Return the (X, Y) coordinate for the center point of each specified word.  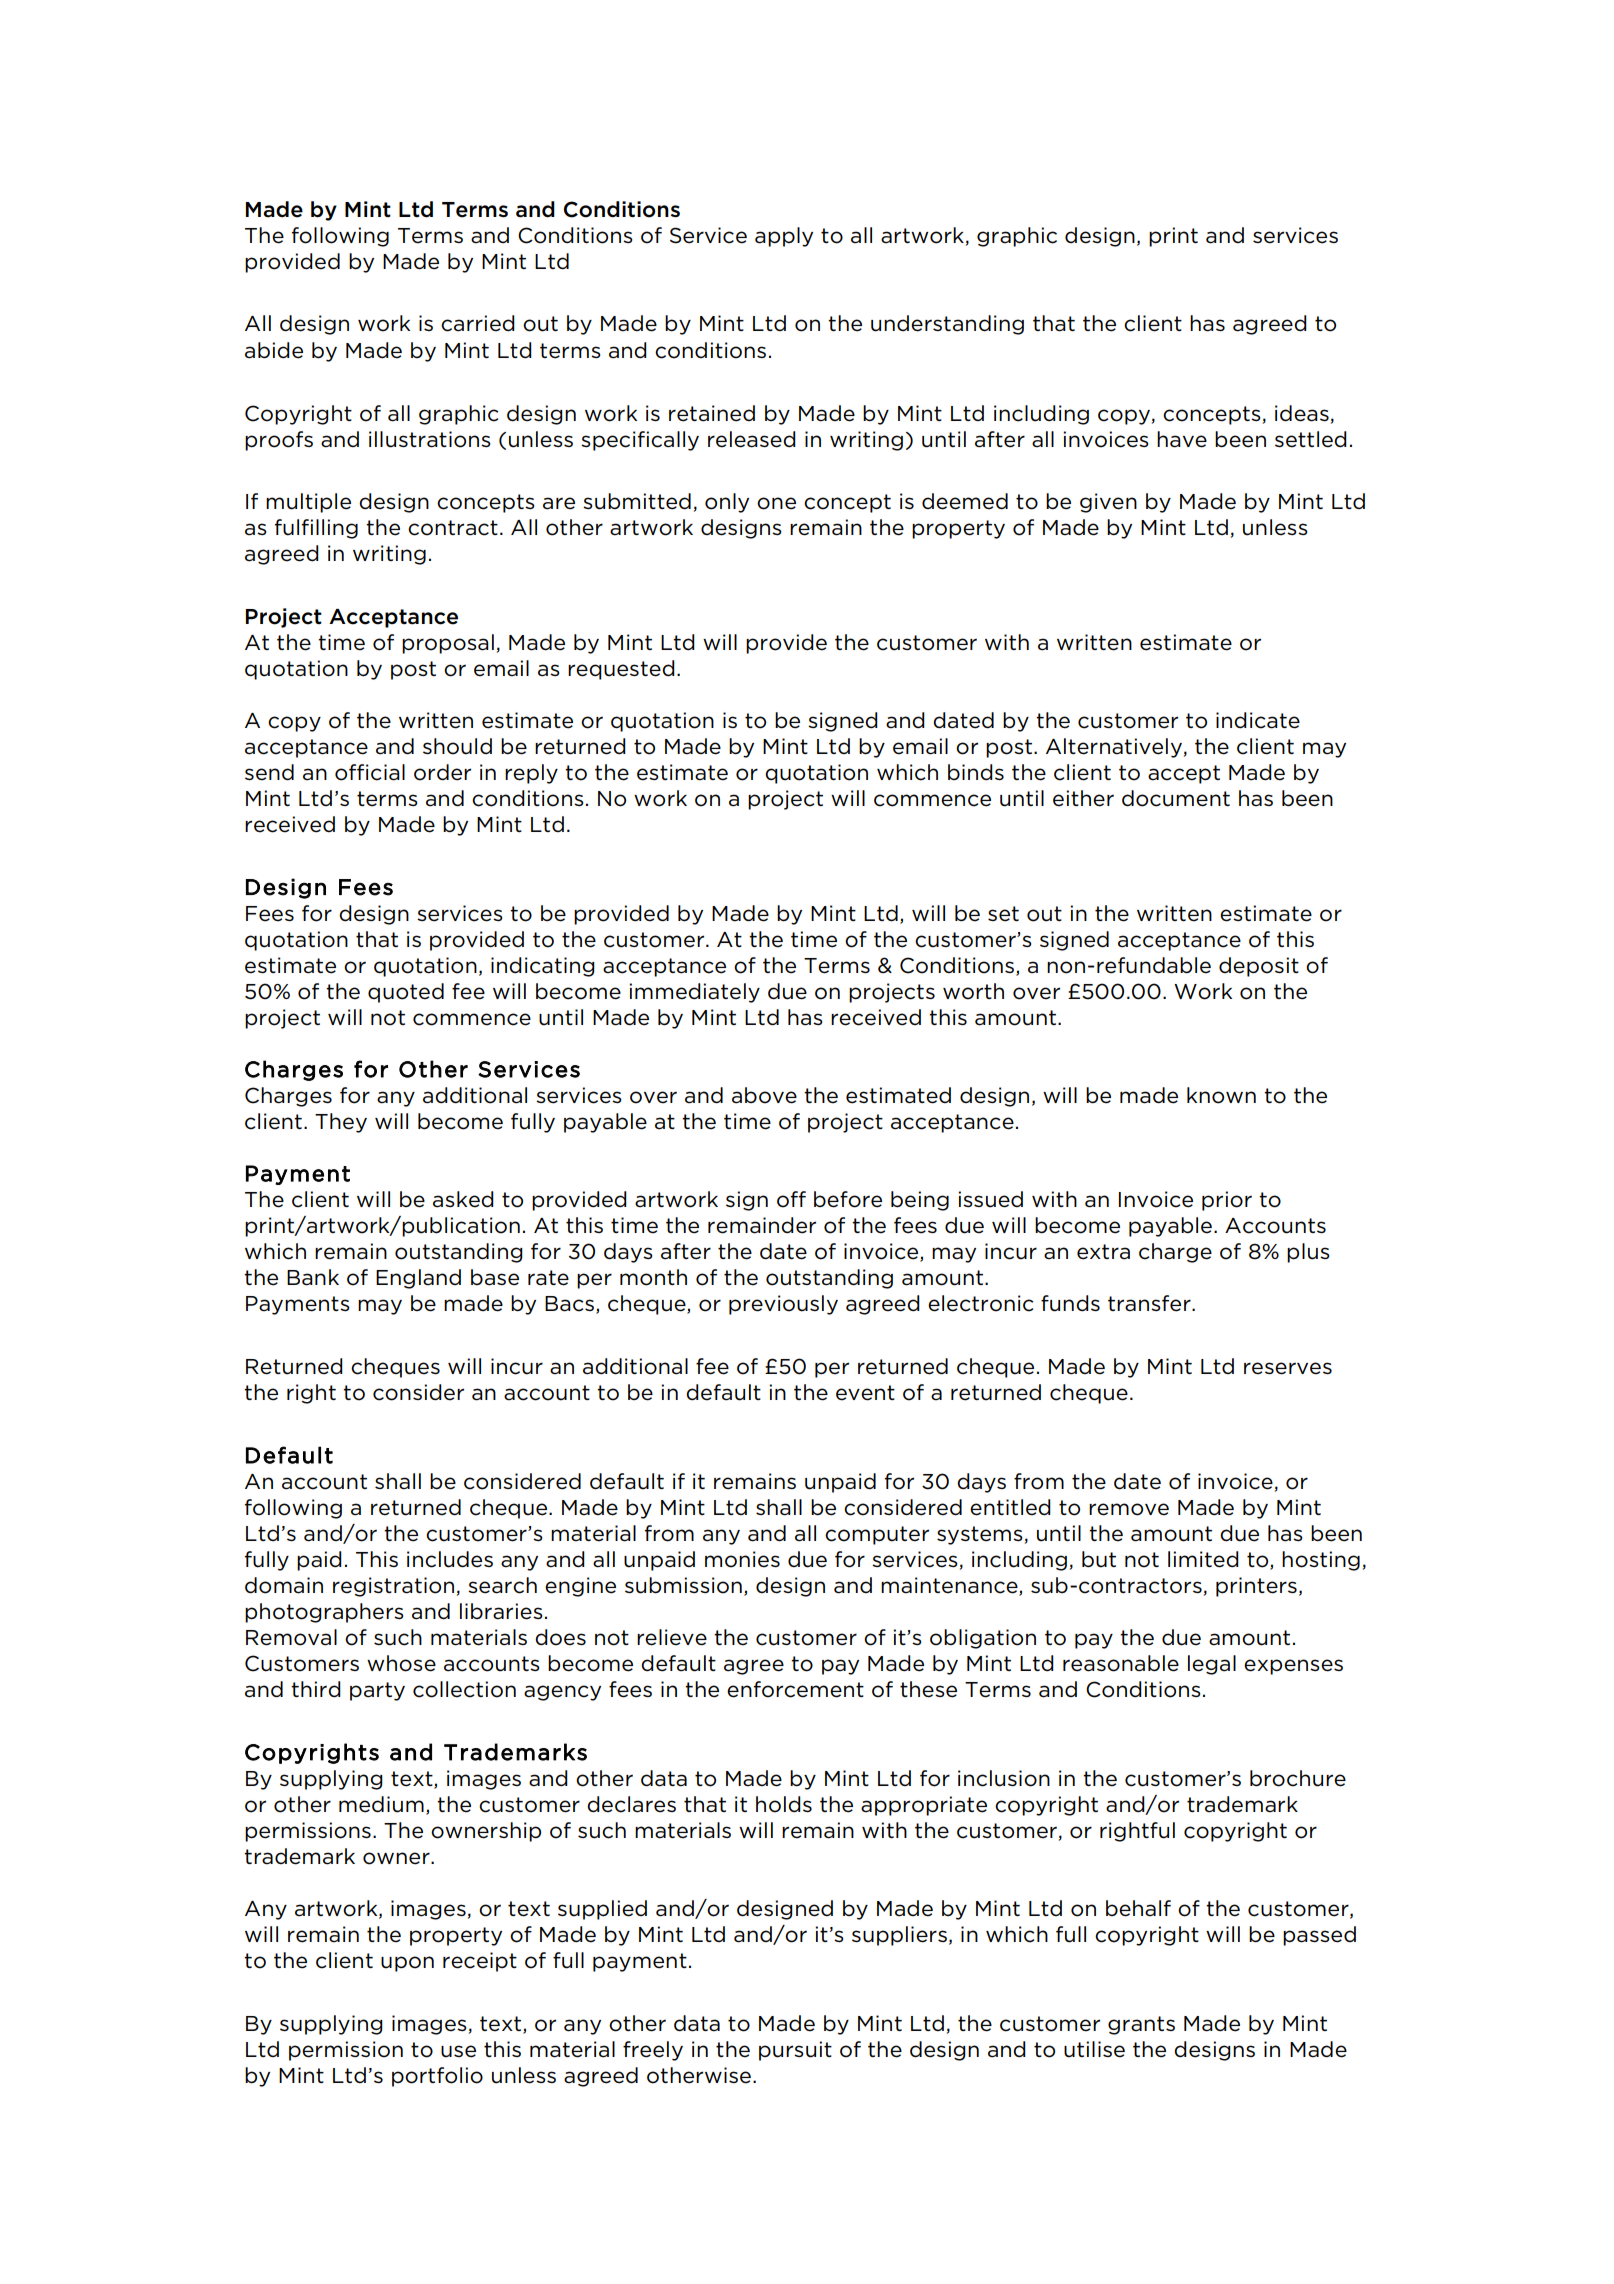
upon (407, 1964)
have (1182, 439)
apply (784, 237)
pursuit (795, 2051)
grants (1141, 2025)
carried (478, 323)
